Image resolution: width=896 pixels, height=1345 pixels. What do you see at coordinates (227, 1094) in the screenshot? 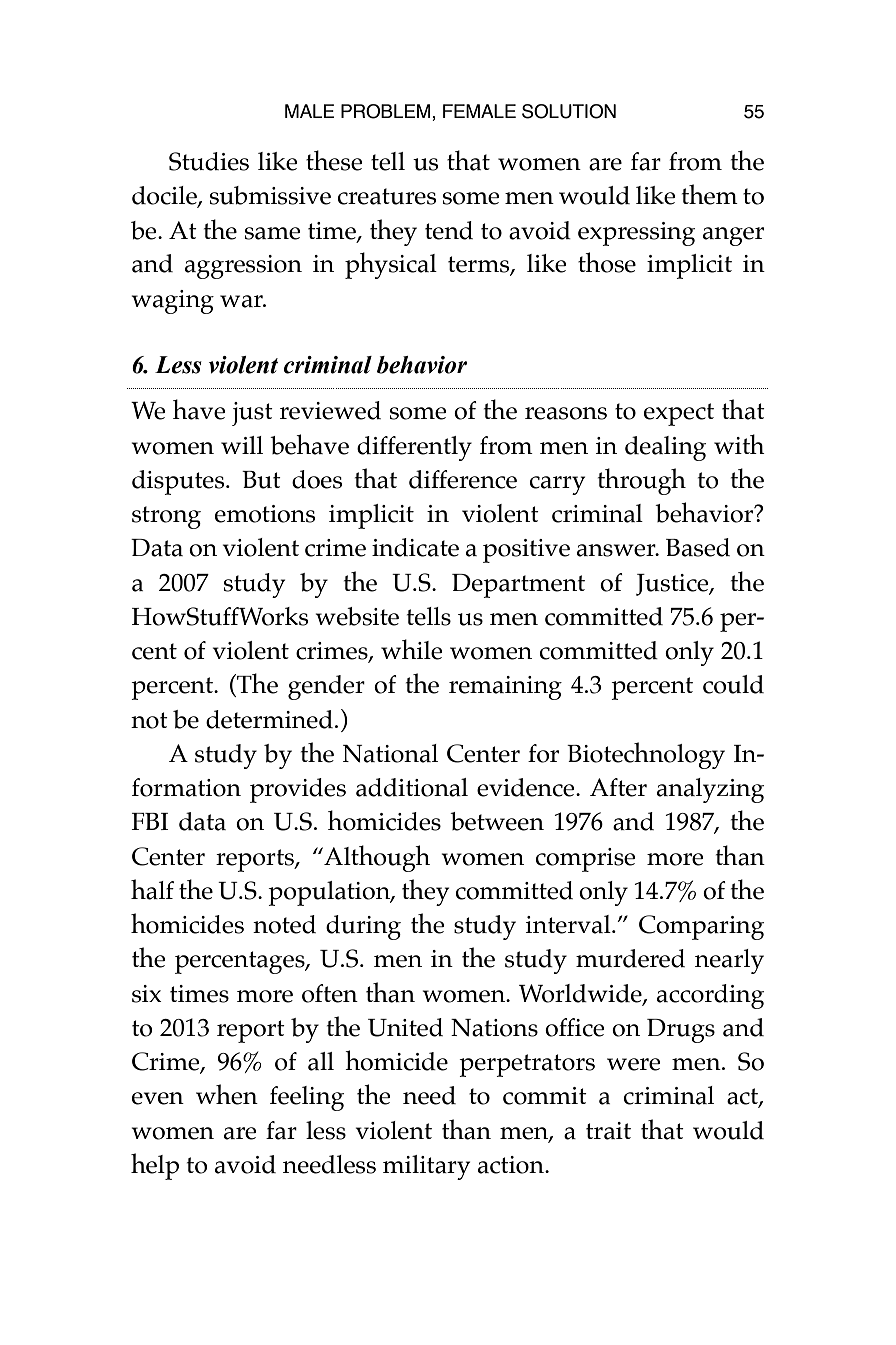
I see `when` at bounding box center [227, 1094].
